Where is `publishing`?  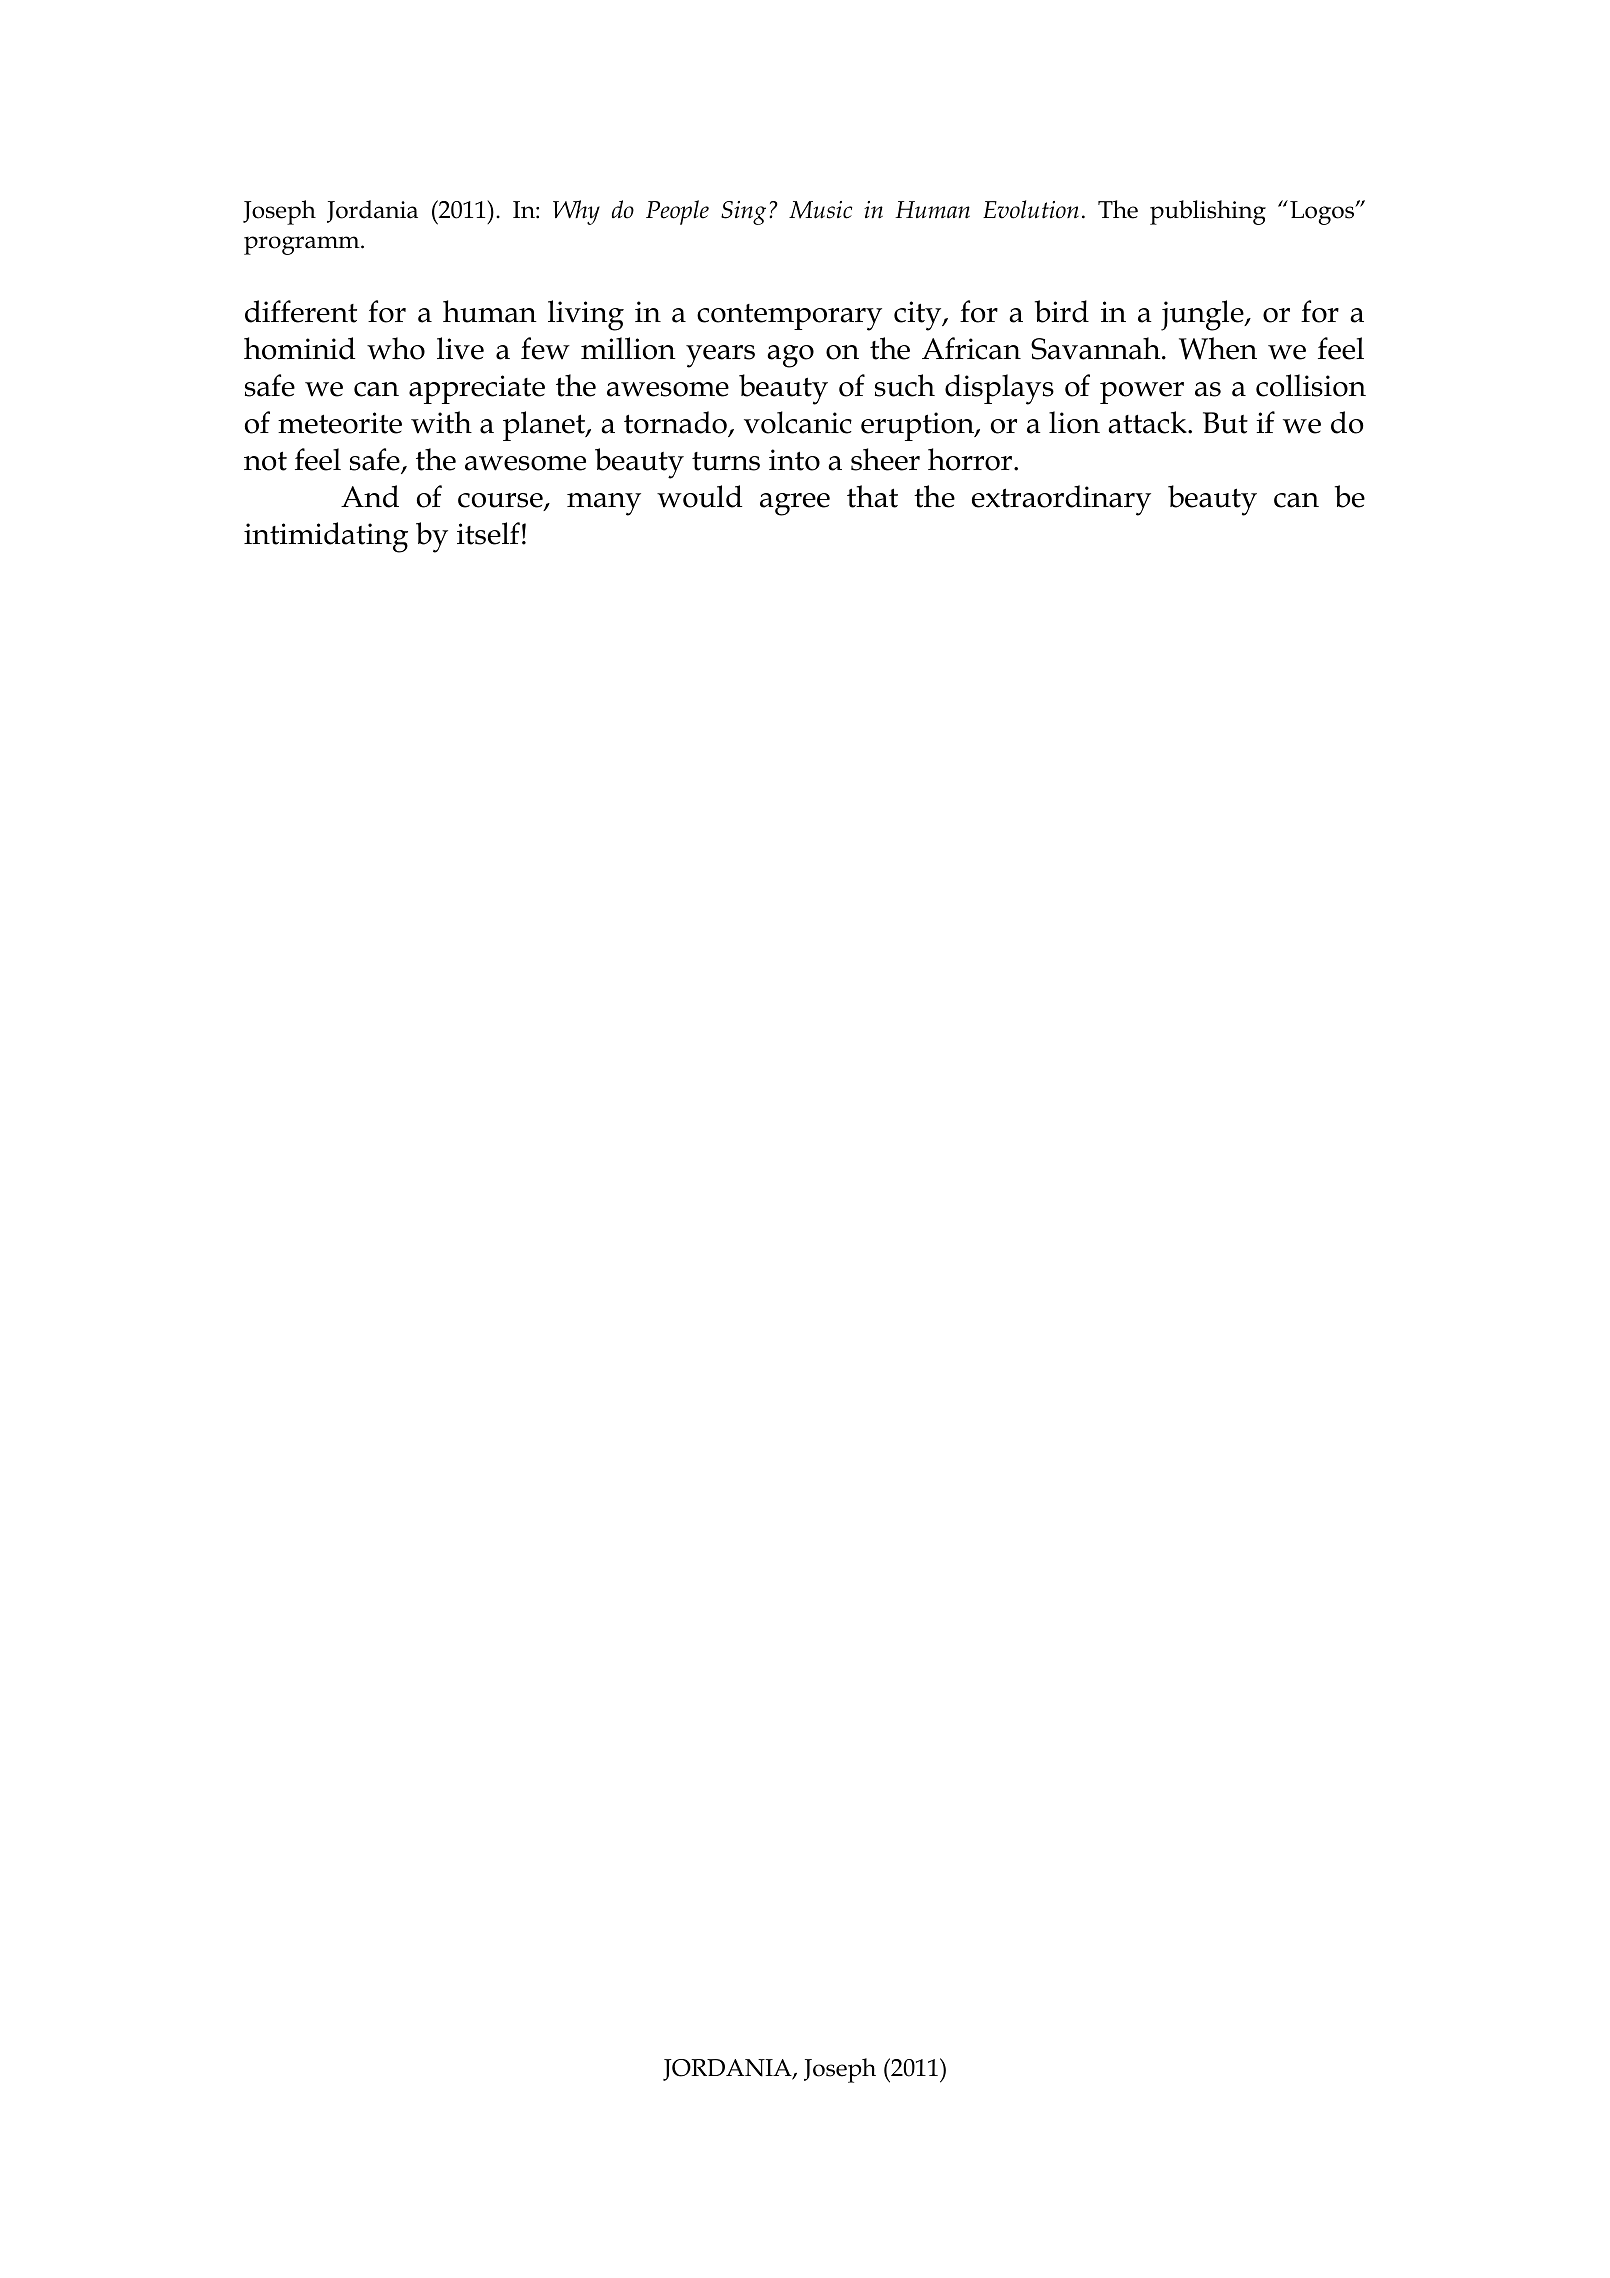 publishing is located at coordinates (1208, 212).
